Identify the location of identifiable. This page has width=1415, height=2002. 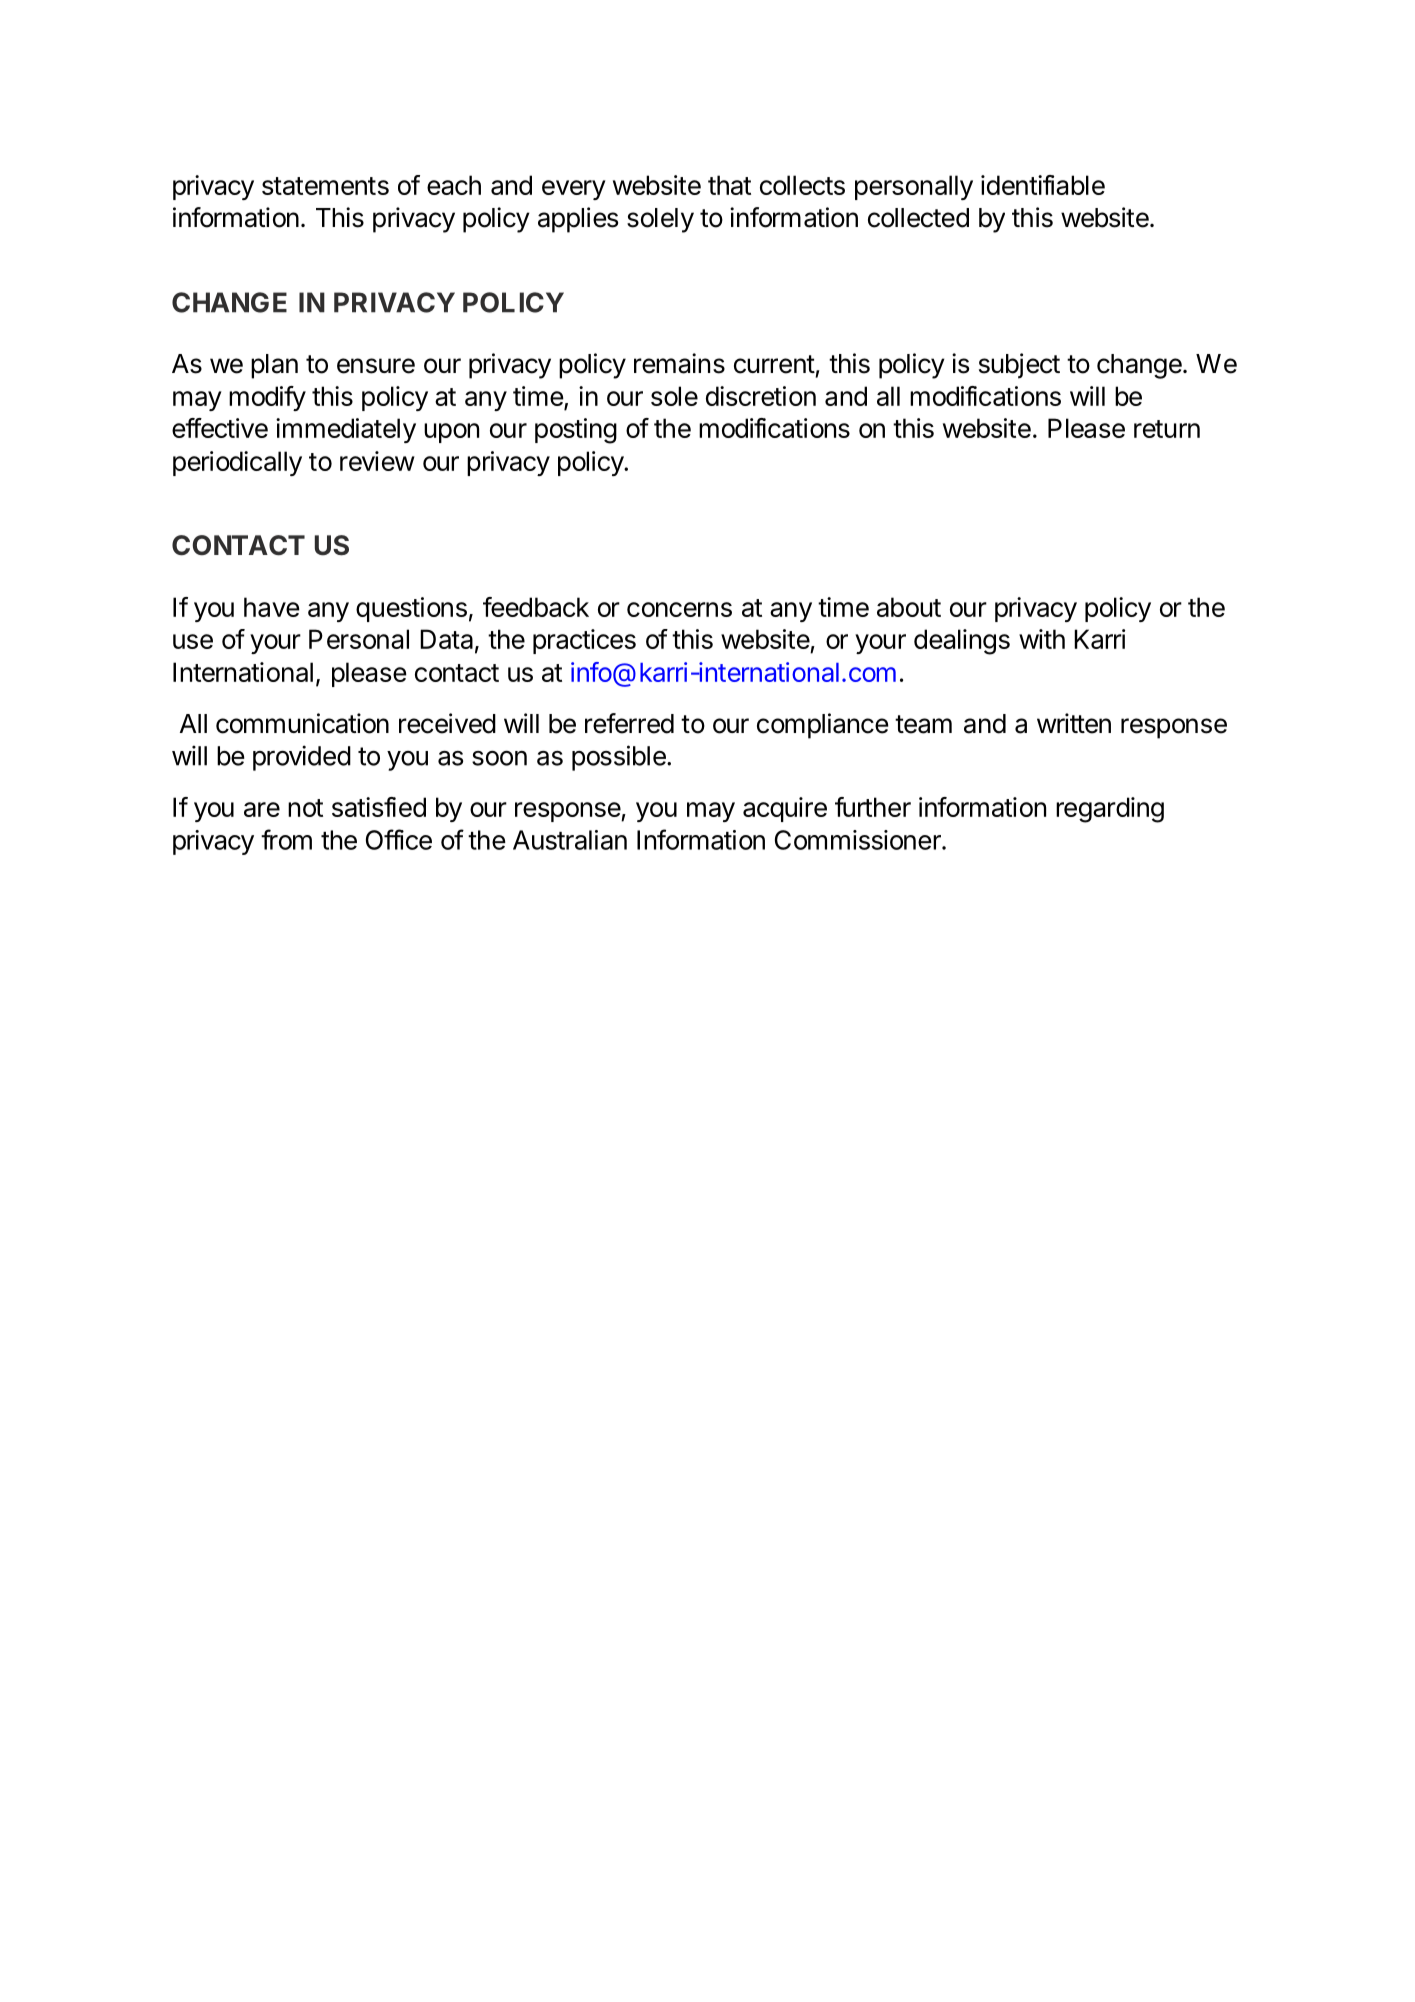
(1043, 185).
